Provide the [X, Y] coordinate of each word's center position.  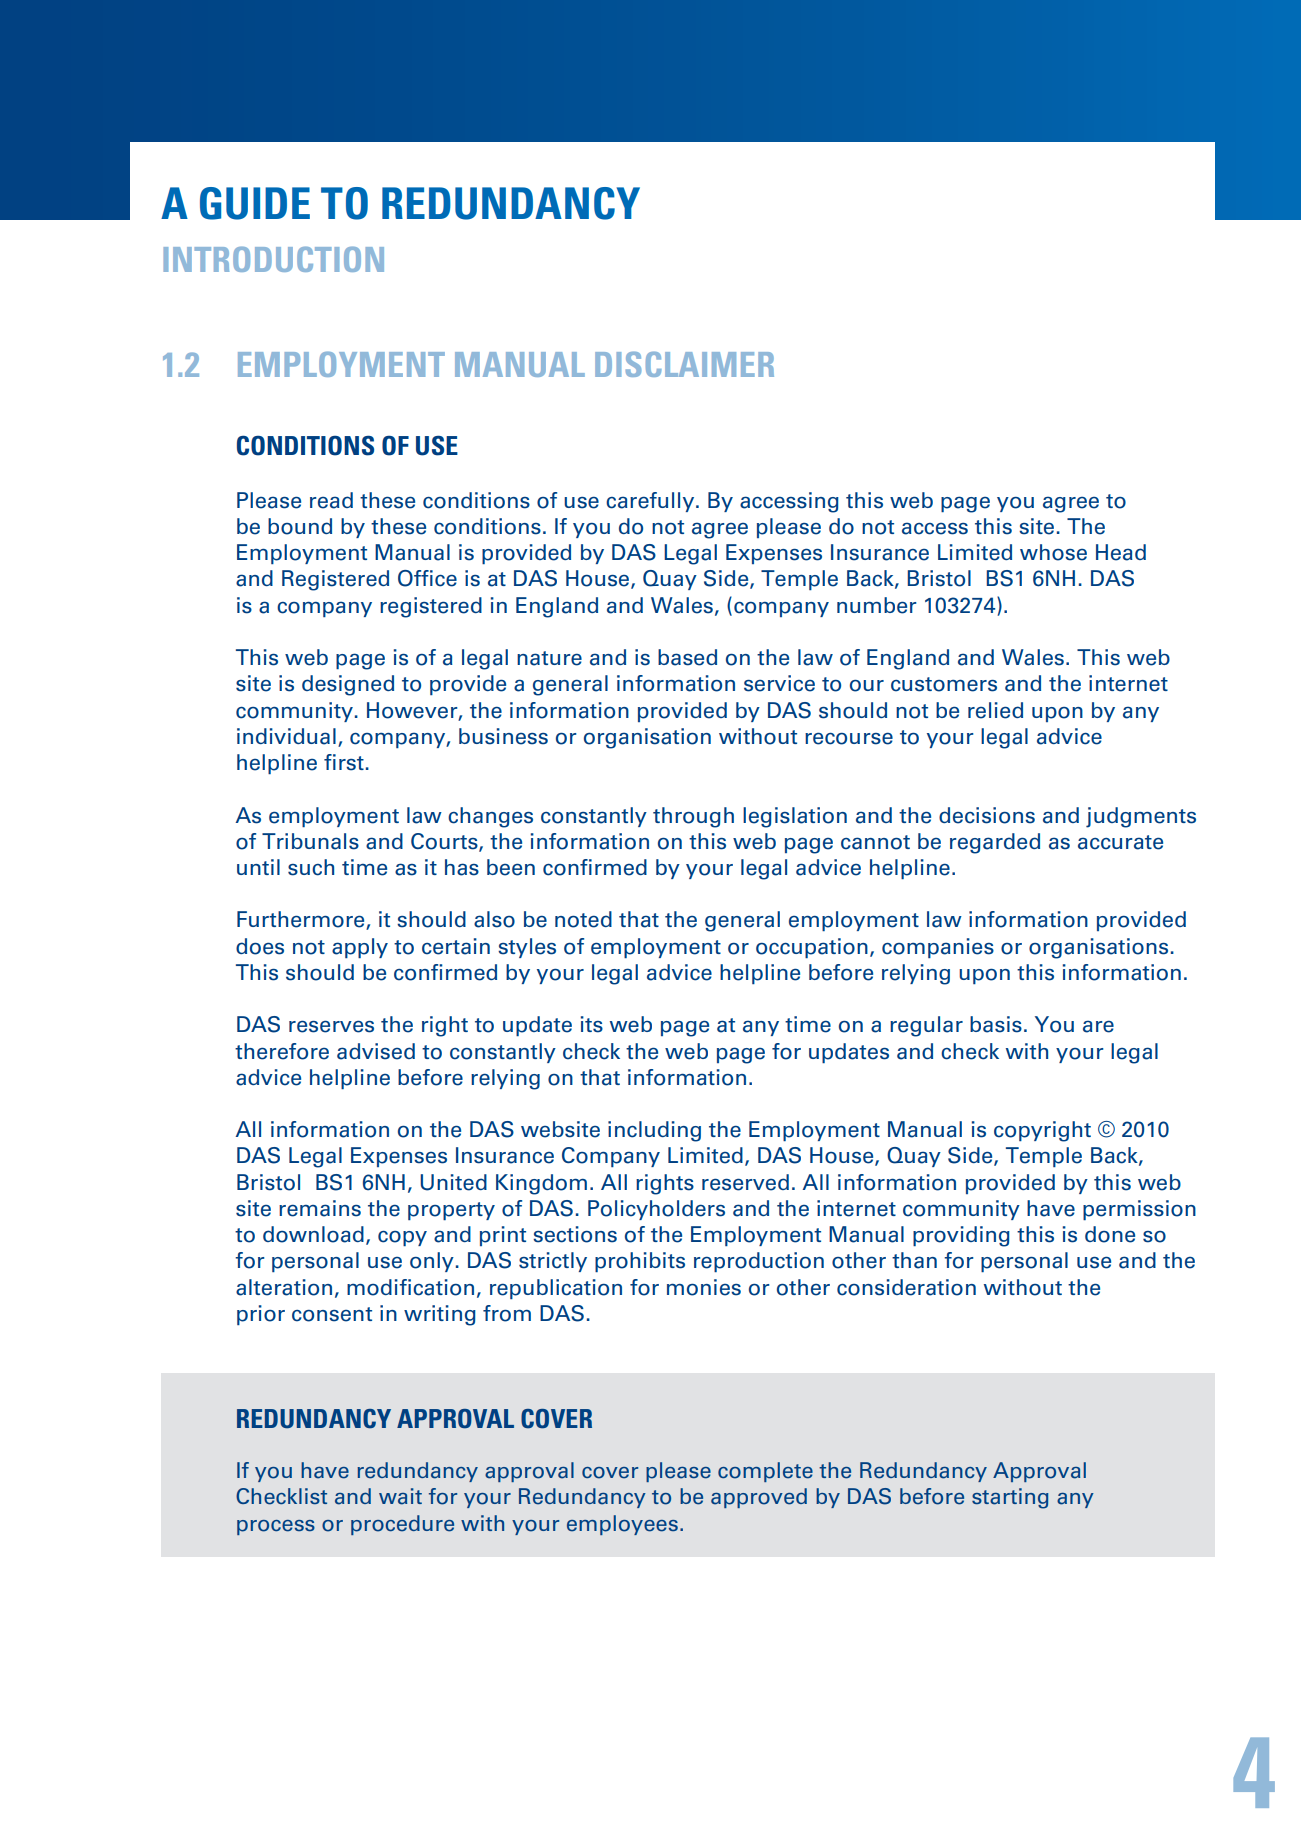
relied [995, 710]
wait [400, 1496]
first [344, 762]
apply [360, 948]
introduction [273, 259]
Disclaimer [684, 364]
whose [1053, 552]
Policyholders [656, 1210]
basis [996, 1024]
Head [1121, 552]
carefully [651, 502]
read [331, 500]
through [693, 817]
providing [961, 1236]
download [313, 1234]
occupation [812, 948]
